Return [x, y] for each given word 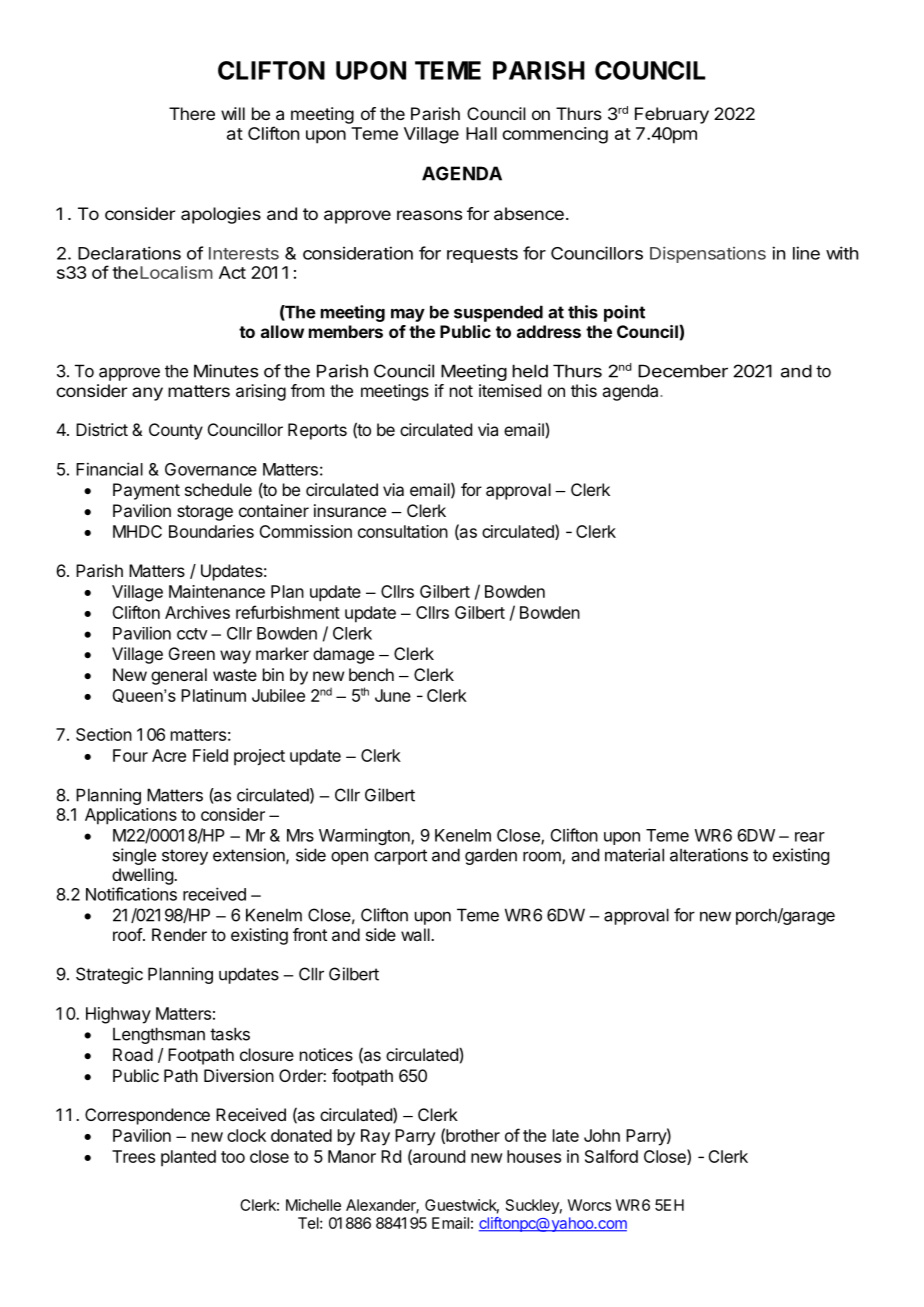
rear [810, 837]
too [233, 1157]
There [192, 113]
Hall [481, 133]
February [672, 115]
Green [192, 653]
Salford [611, 1156]
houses [534, 1156]
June [393, 695]
